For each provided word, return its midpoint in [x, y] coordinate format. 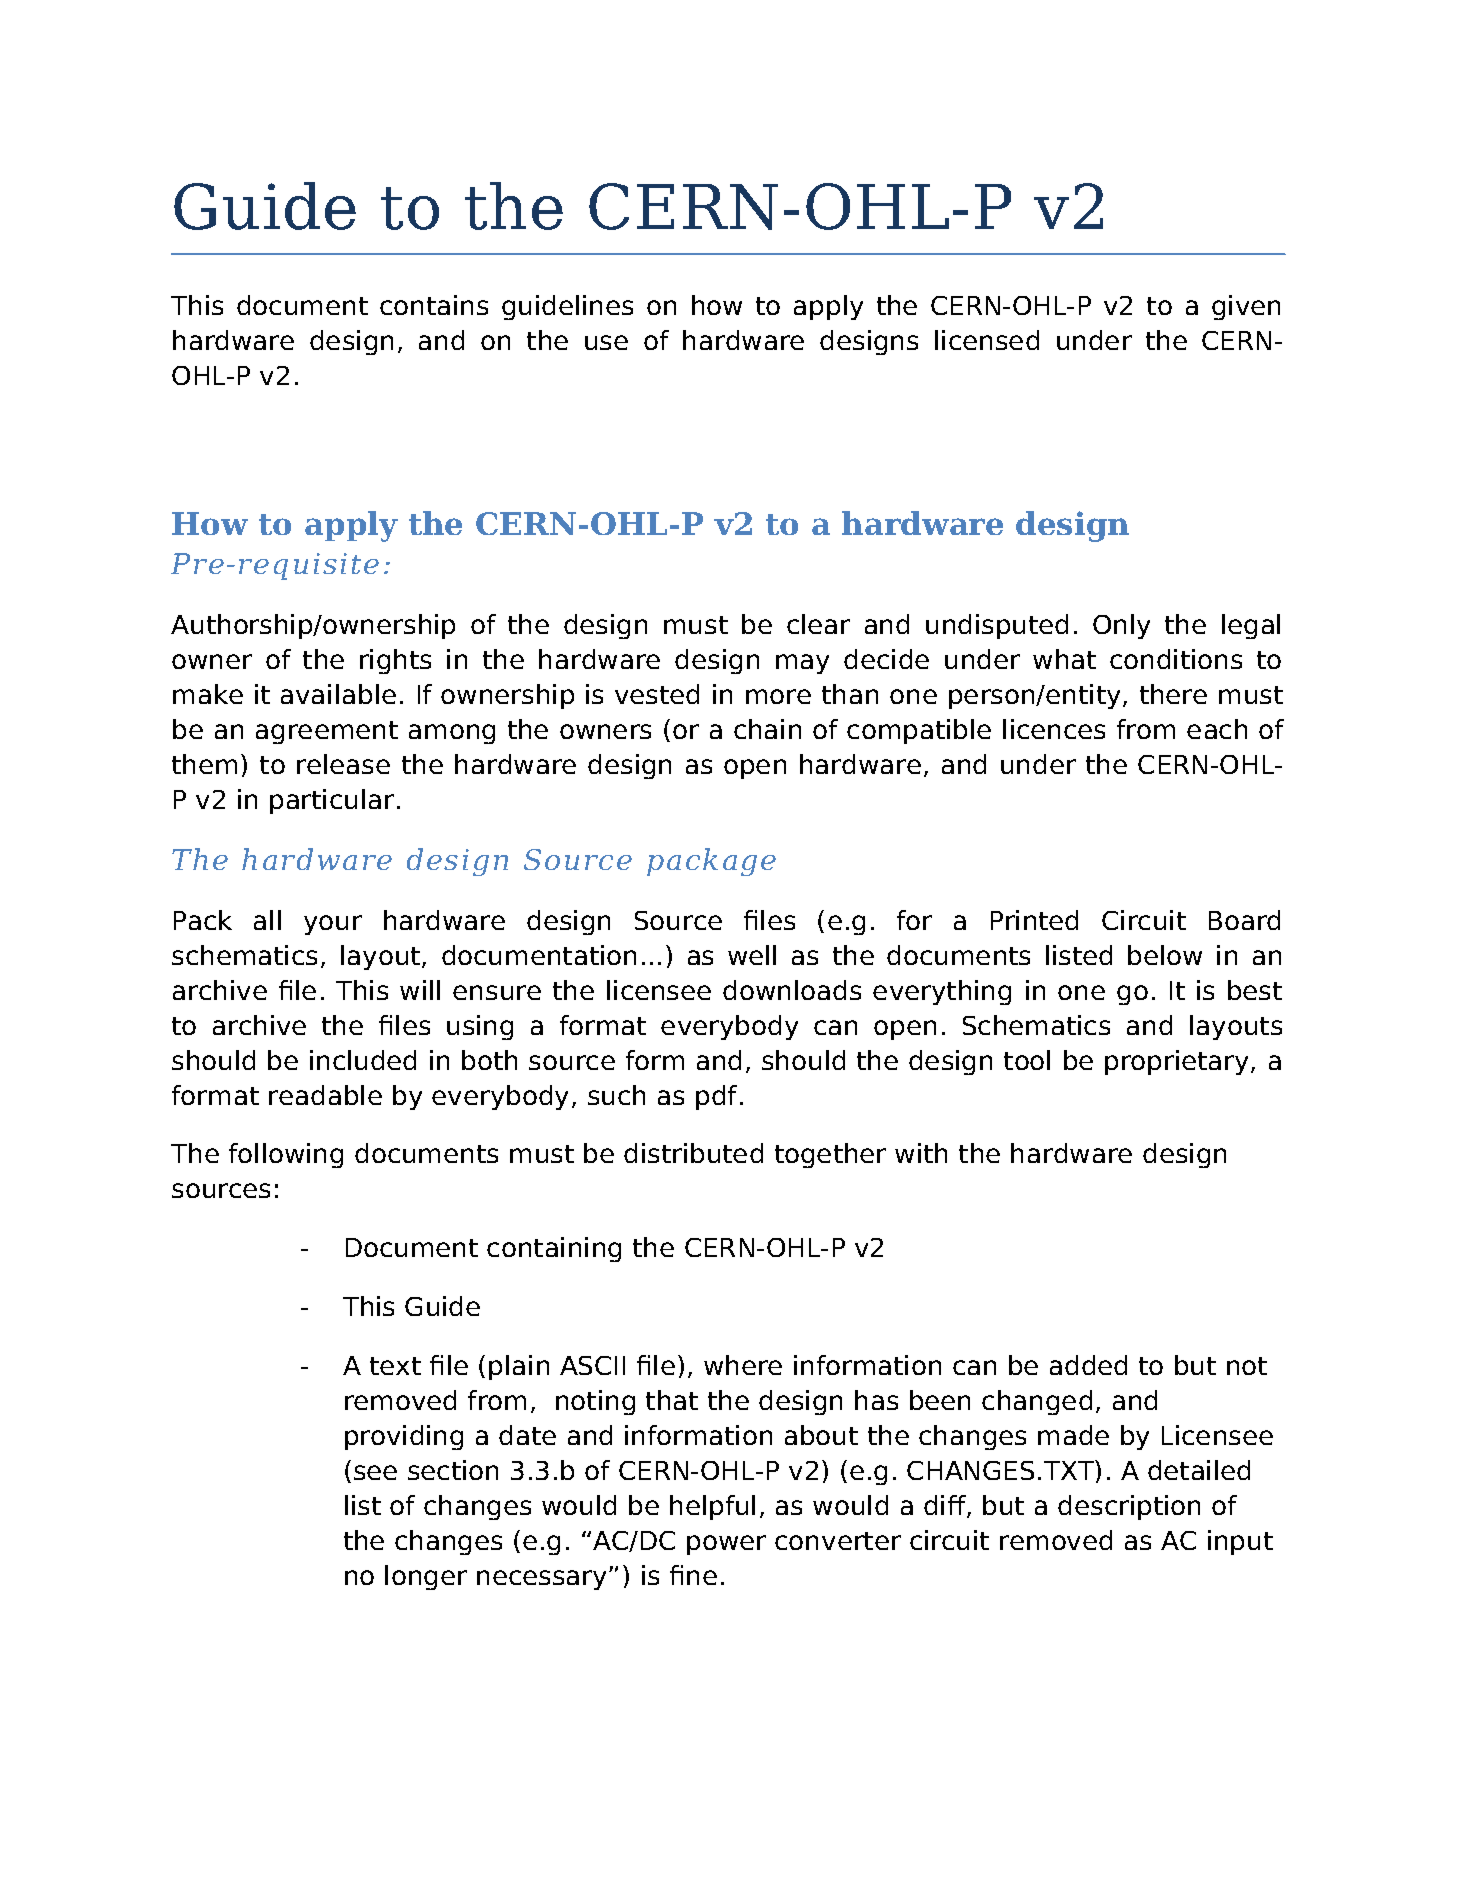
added [1088, 1365]
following [286, 1155]
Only [1121, 626]
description [1129, 1507]
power [726, 1545]
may [802, 664]
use [606, 342]
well [752, 955]
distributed [693, 1153]
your [333, 925]
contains [434, 305]
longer [426, 1577]
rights [395, 661]
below [1165, 955]
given [1246, 307]
